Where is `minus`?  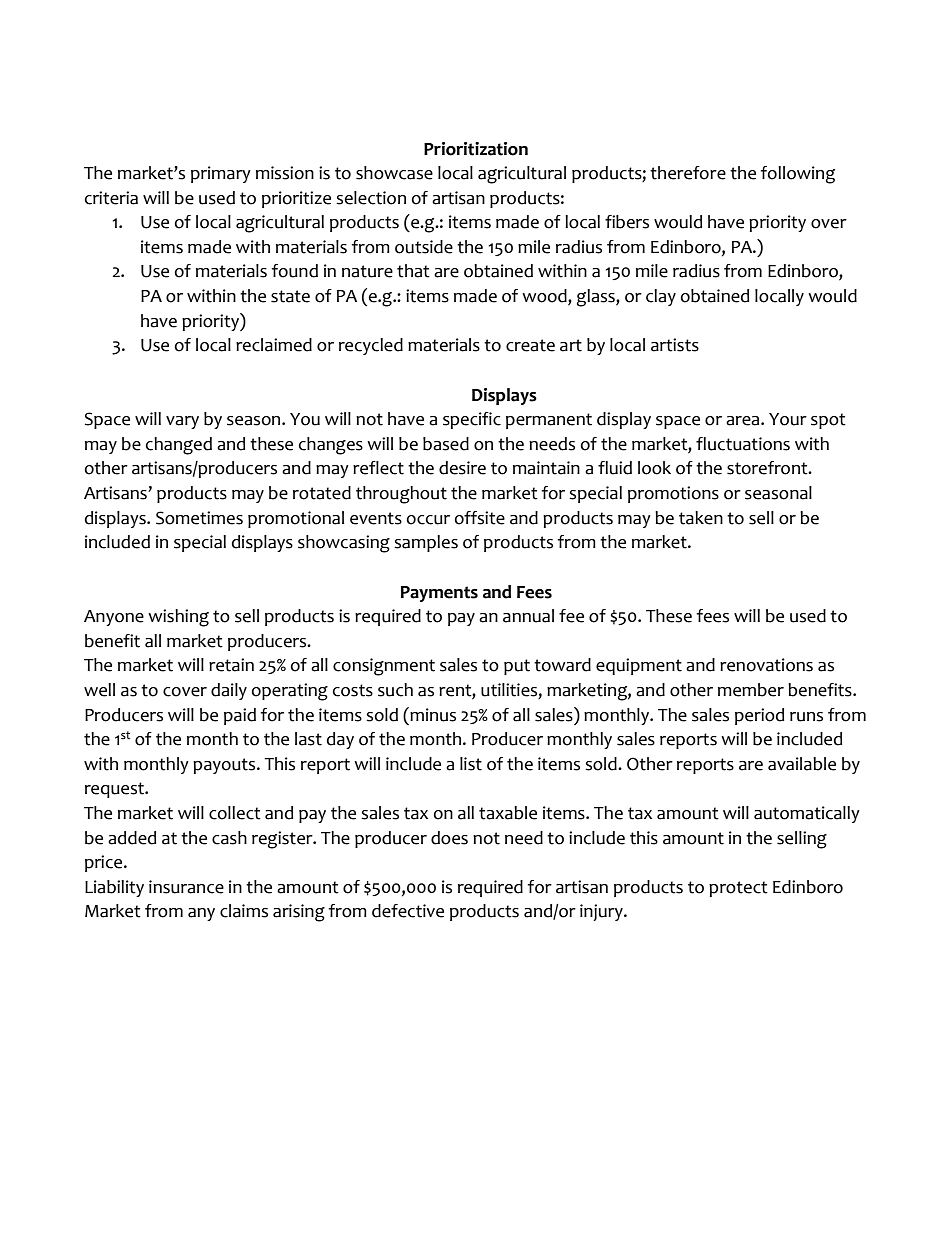 minus is located at coordinates (432, 714).
